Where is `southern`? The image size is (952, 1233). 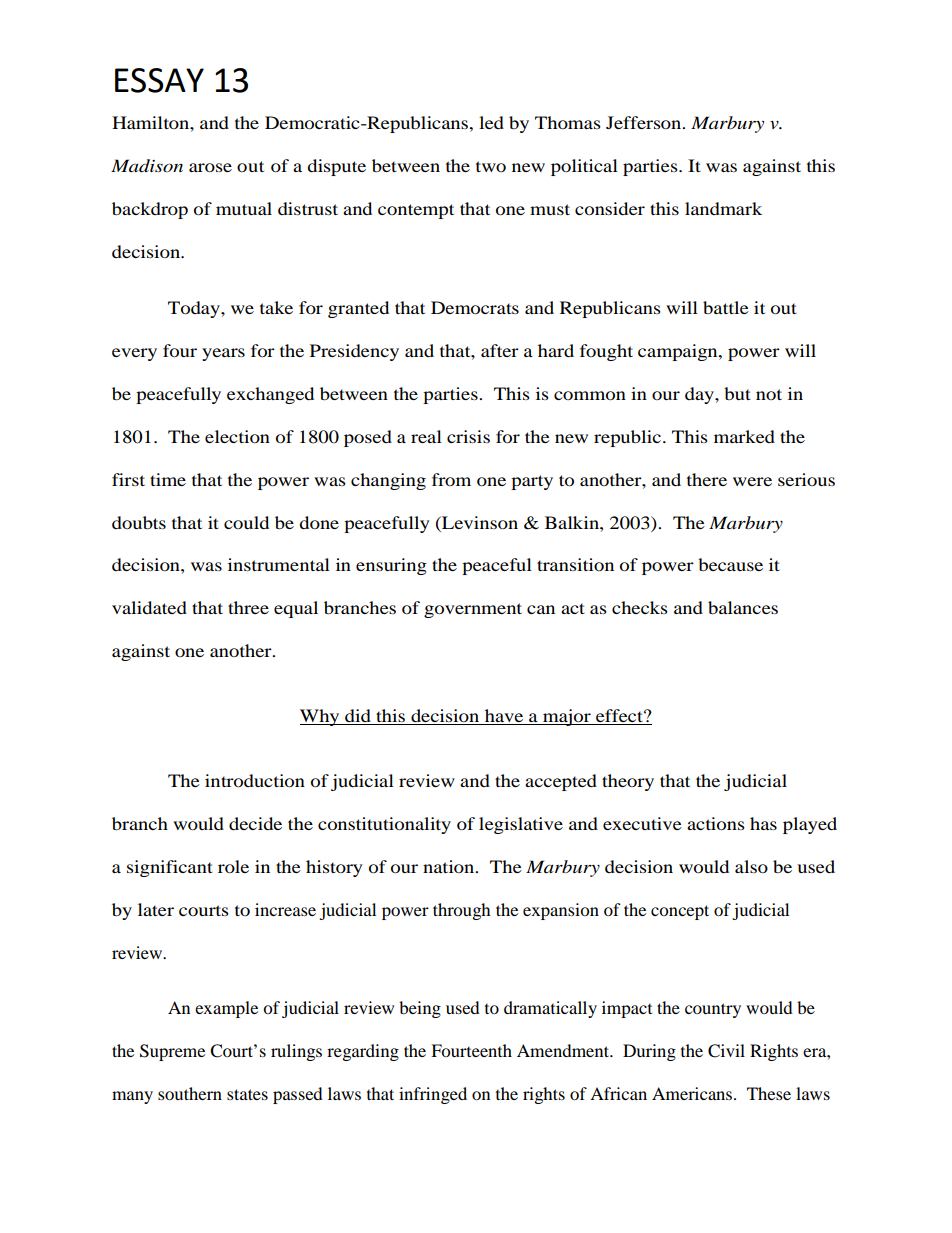 southern is located at coordinates (190, 1093).
